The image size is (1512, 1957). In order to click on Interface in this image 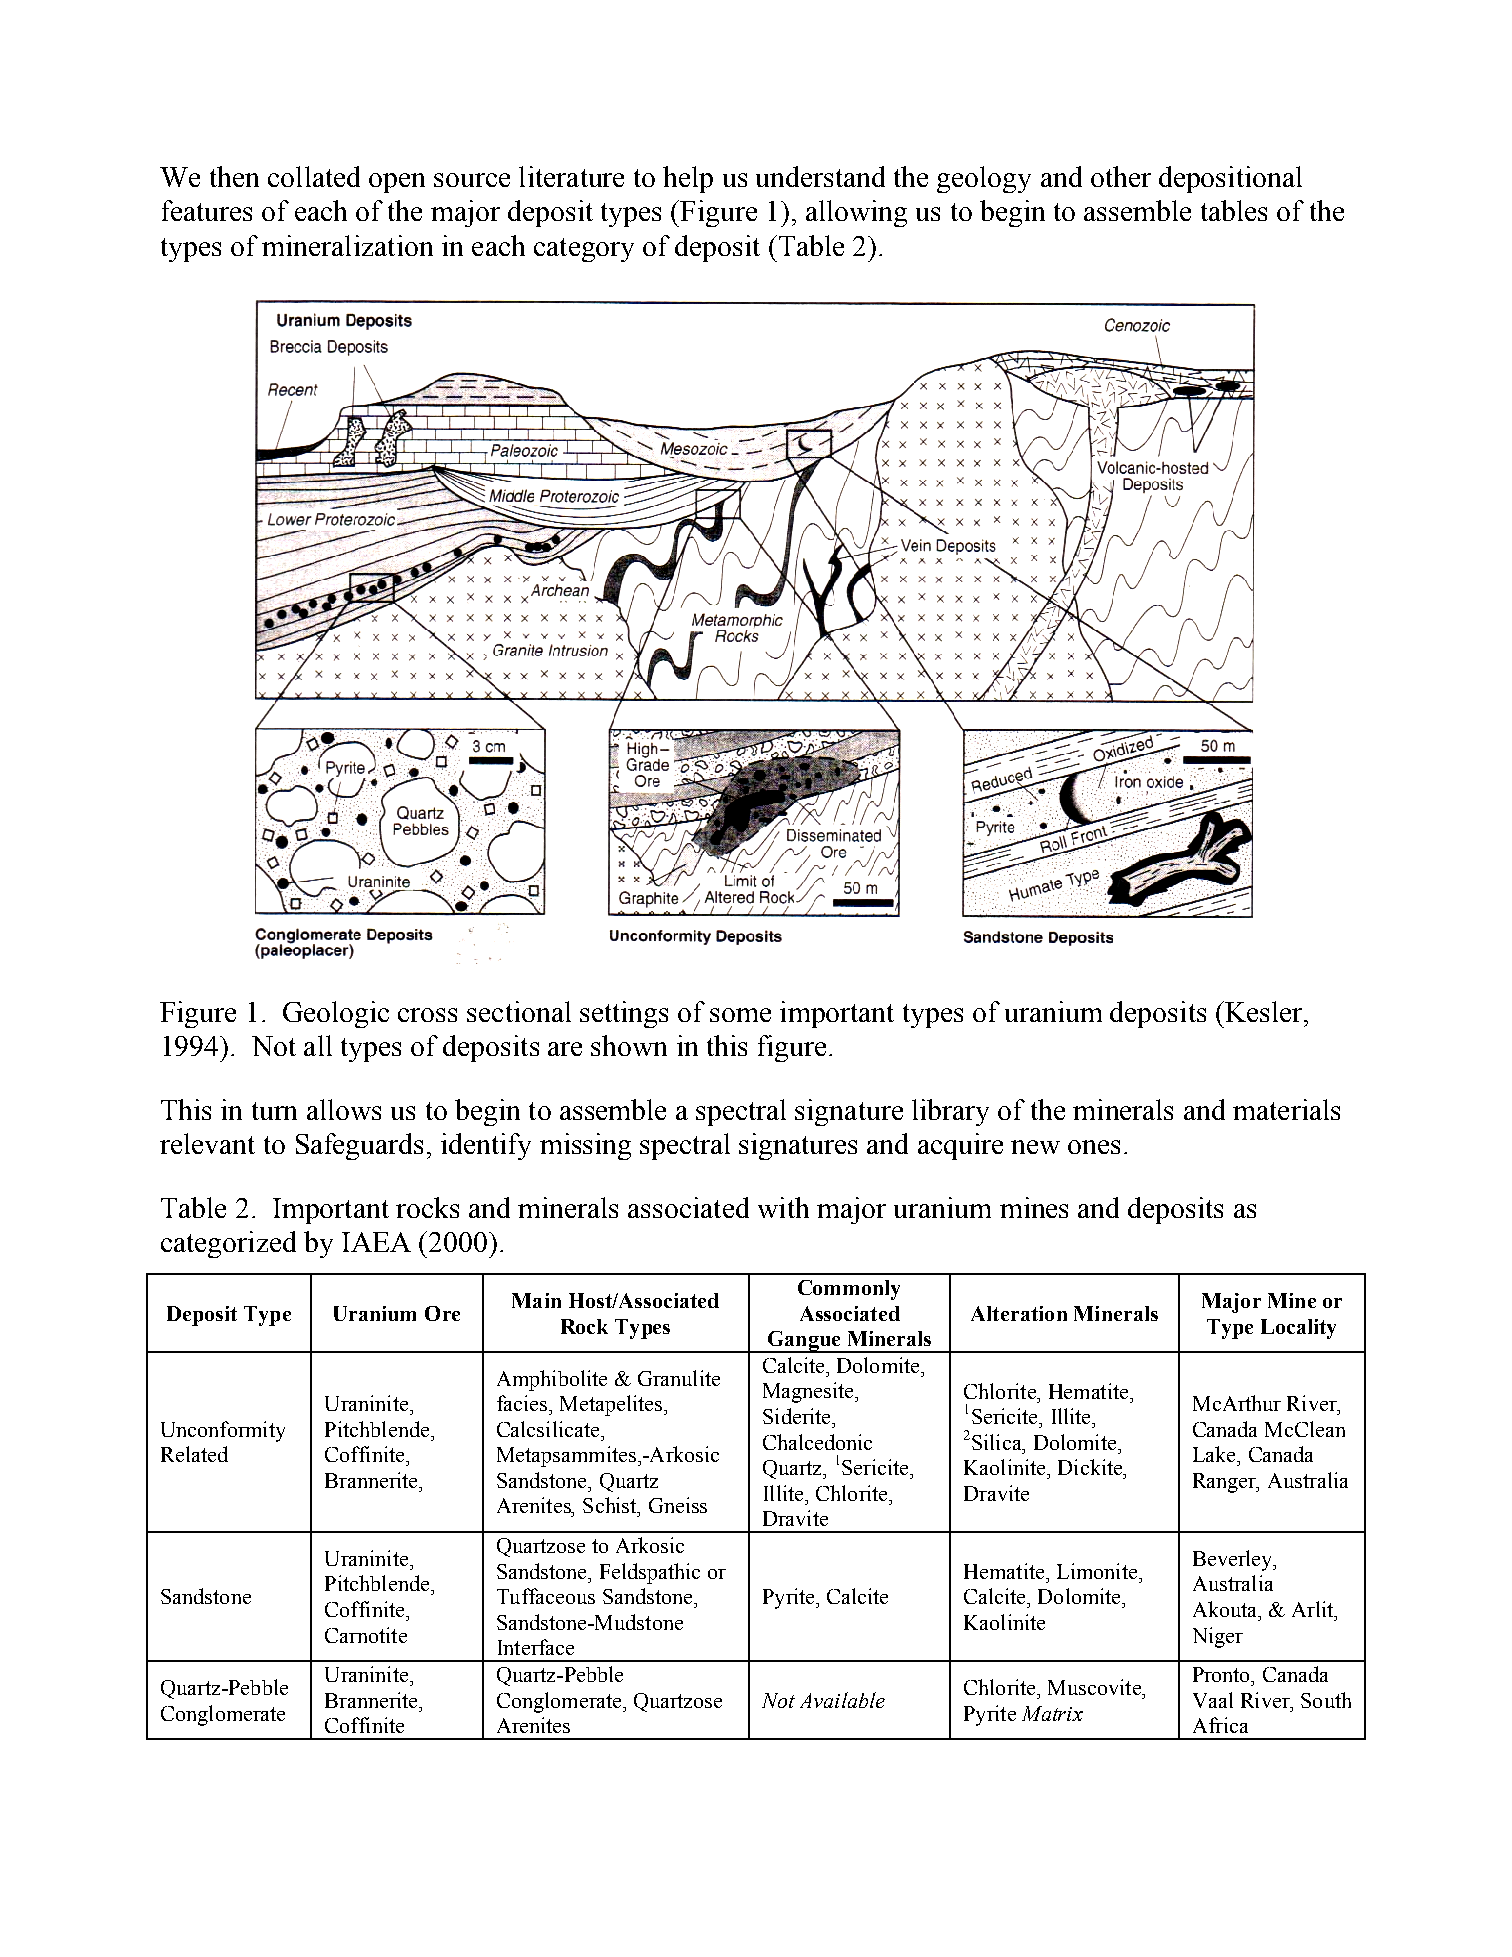, I will do `click(536, 1647)`.
